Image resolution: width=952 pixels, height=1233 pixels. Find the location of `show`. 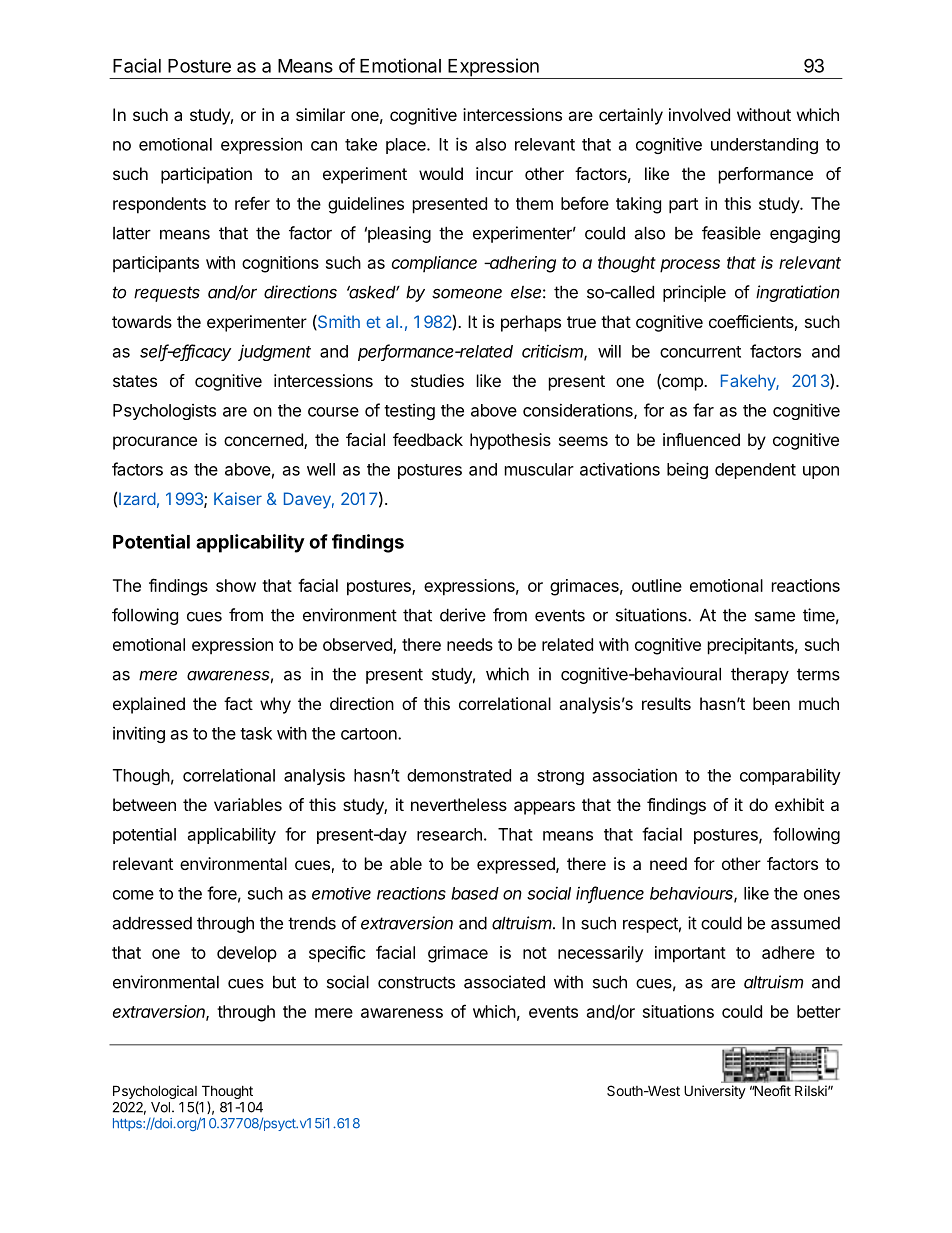

show is located at coordinates (236, 585).
